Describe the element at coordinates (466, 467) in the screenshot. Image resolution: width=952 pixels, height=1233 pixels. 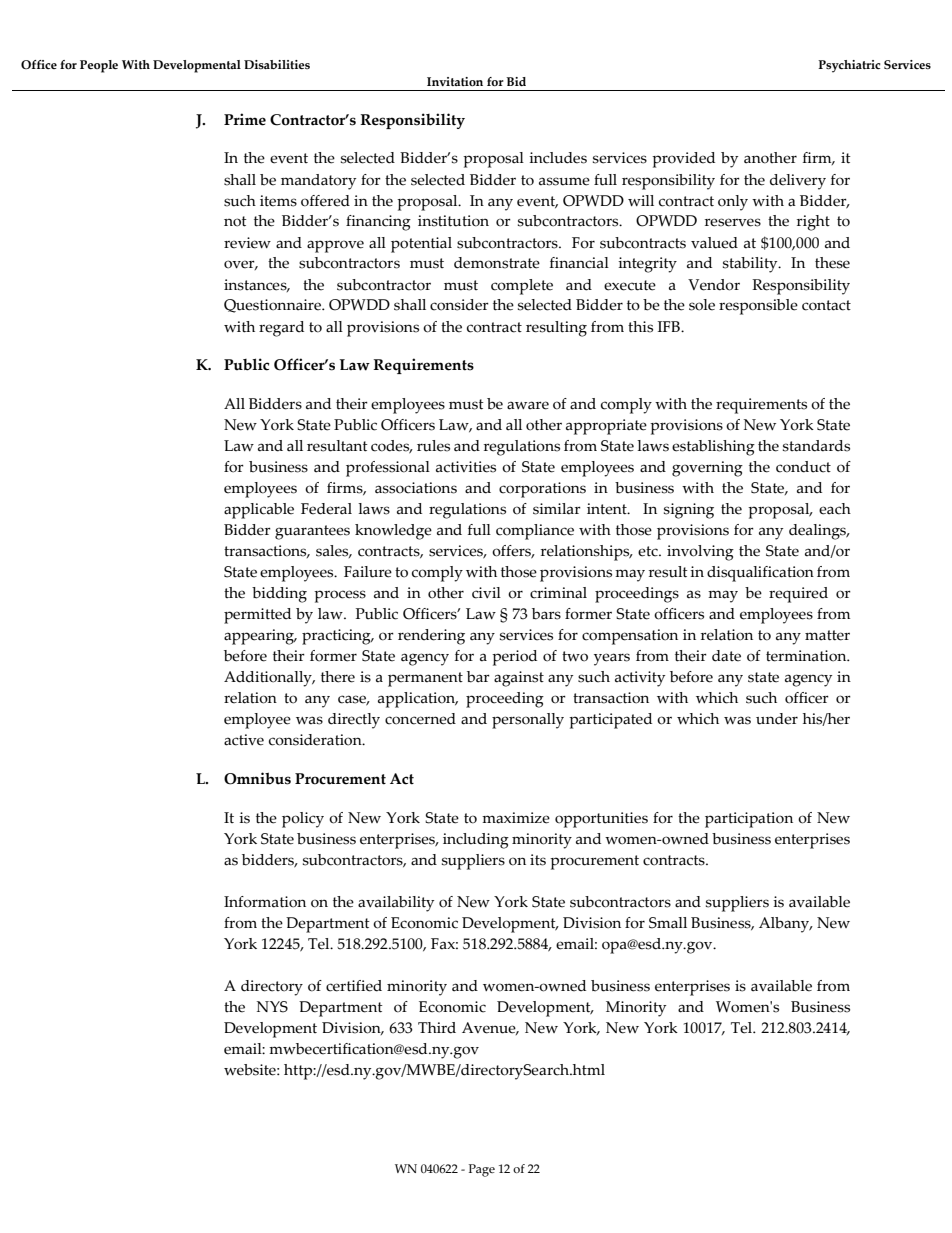
I see `activities` at that location.
